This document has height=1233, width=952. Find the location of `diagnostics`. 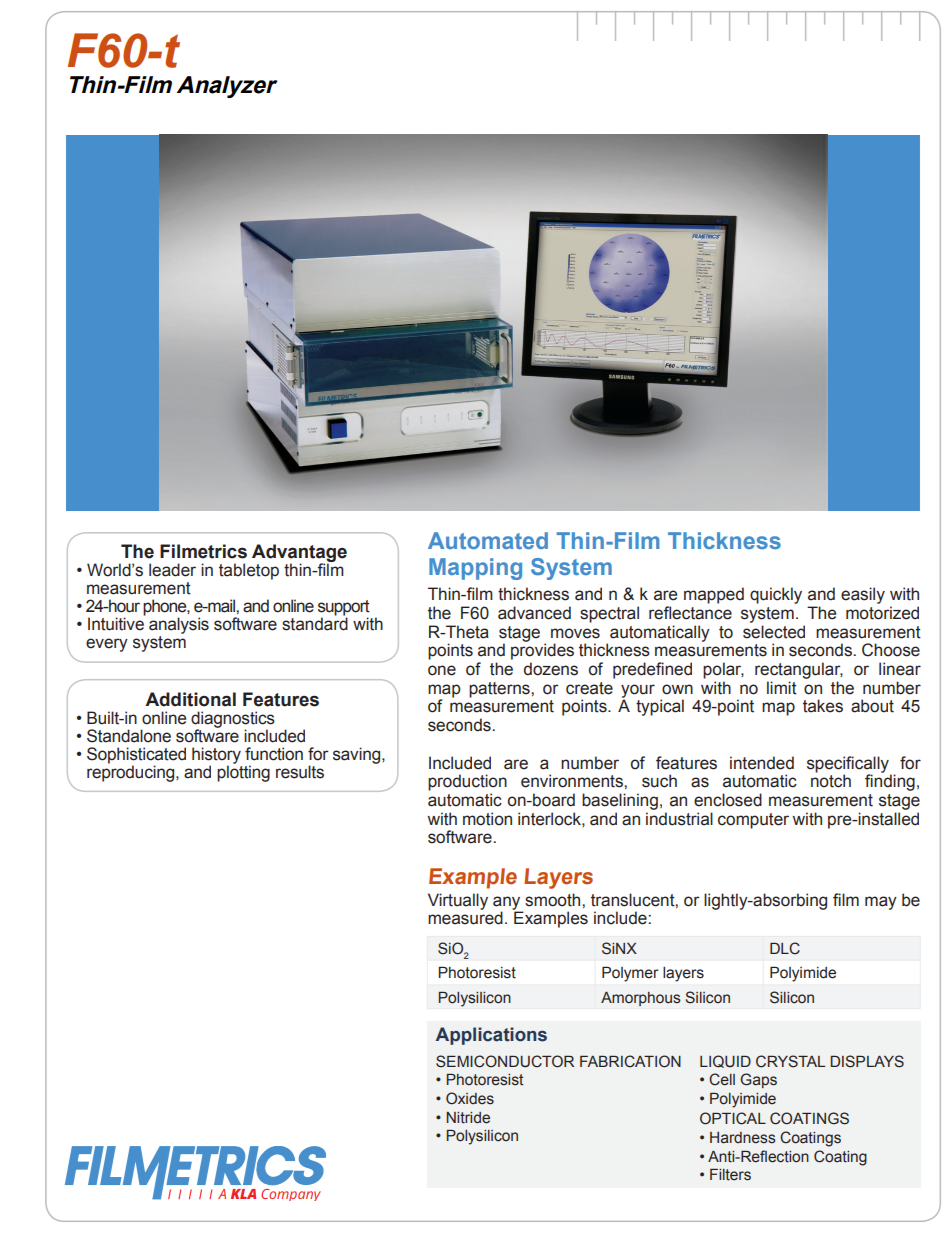

diagnostics is located at coordinates (233, 720).
